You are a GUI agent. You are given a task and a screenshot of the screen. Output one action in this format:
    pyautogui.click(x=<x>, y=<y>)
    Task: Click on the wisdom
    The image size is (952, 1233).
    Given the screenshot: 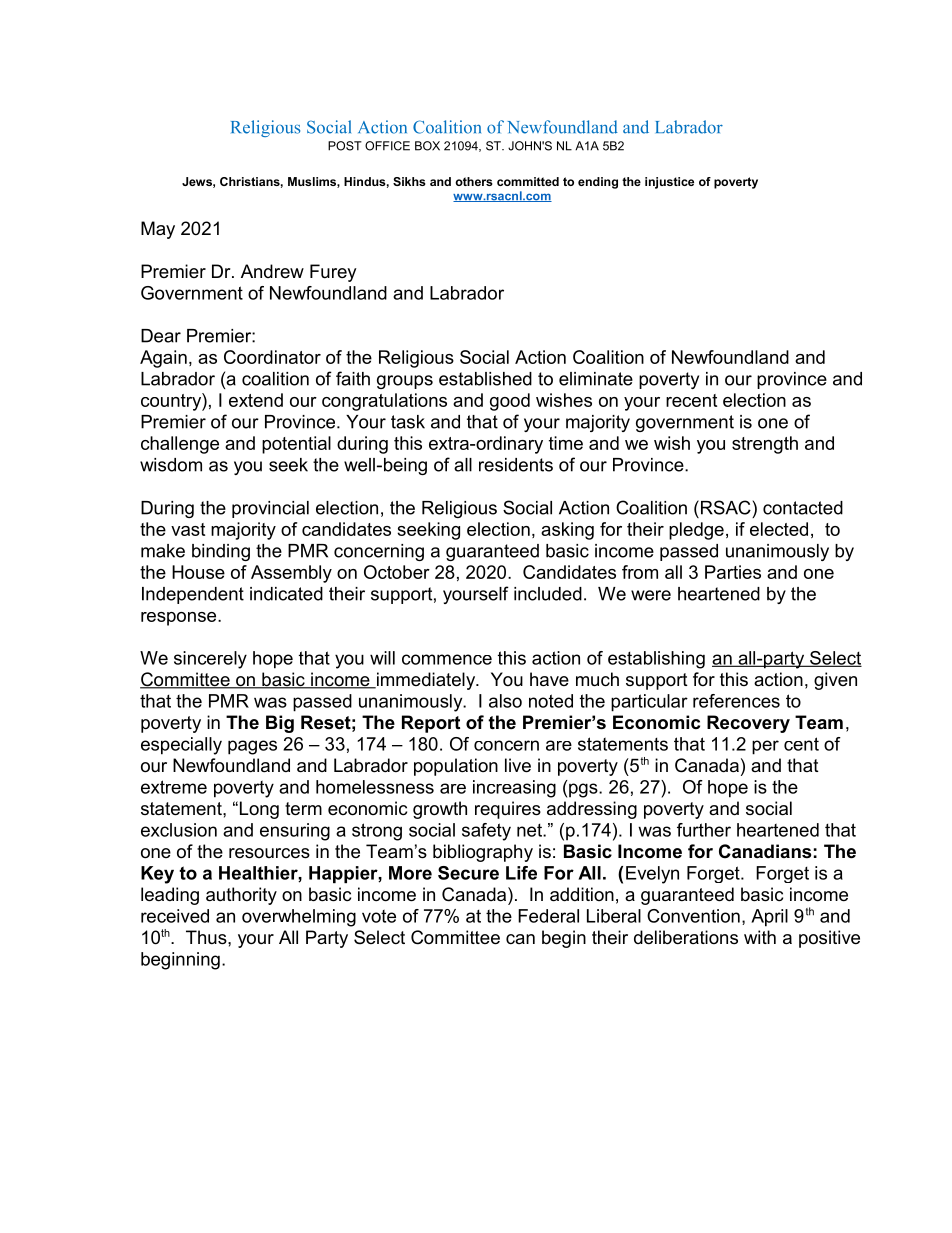 What is the action you would take?
    pyautogui.click(x=171, y=465)
